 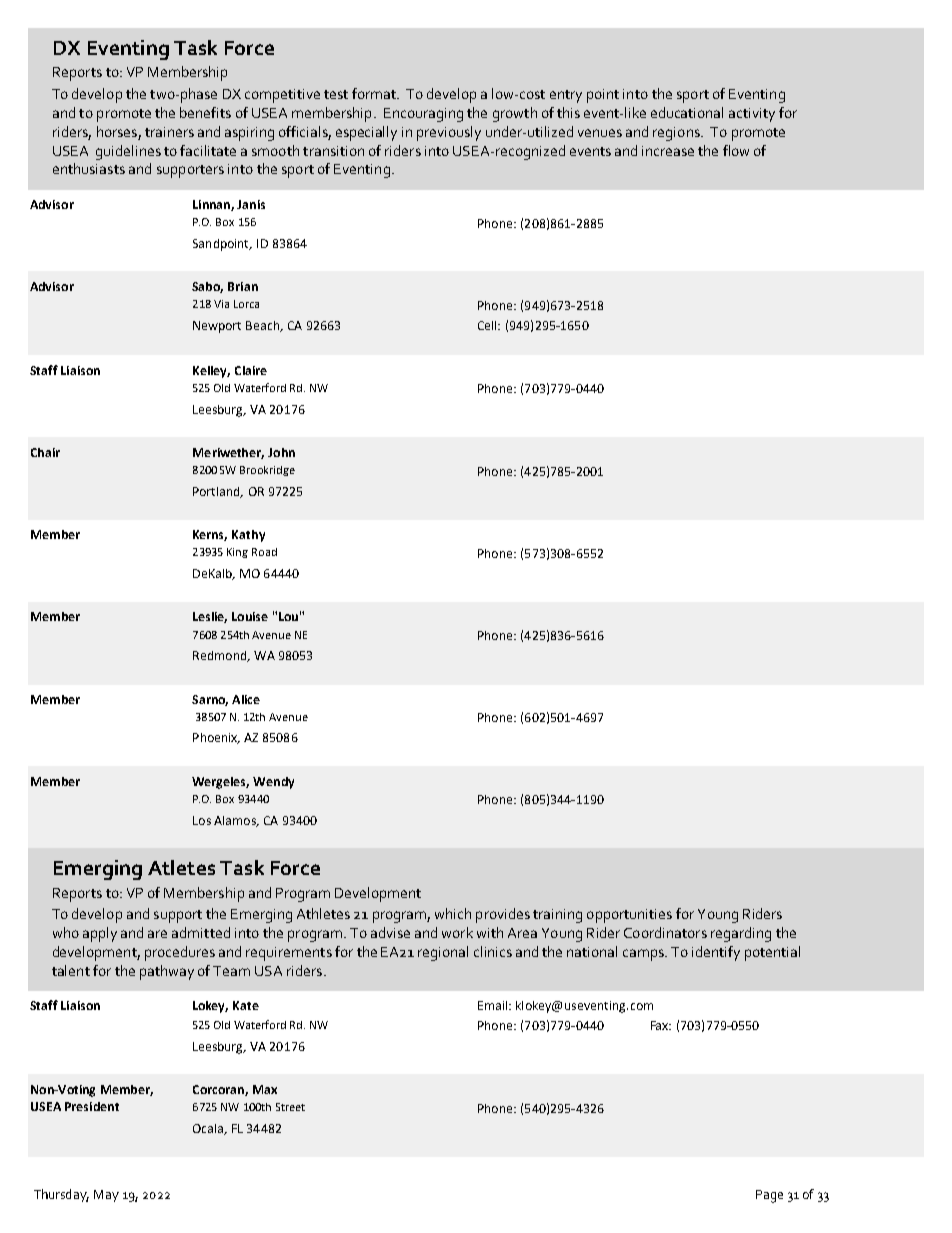 I want to click on Page, so click(x=769, y=1196).
